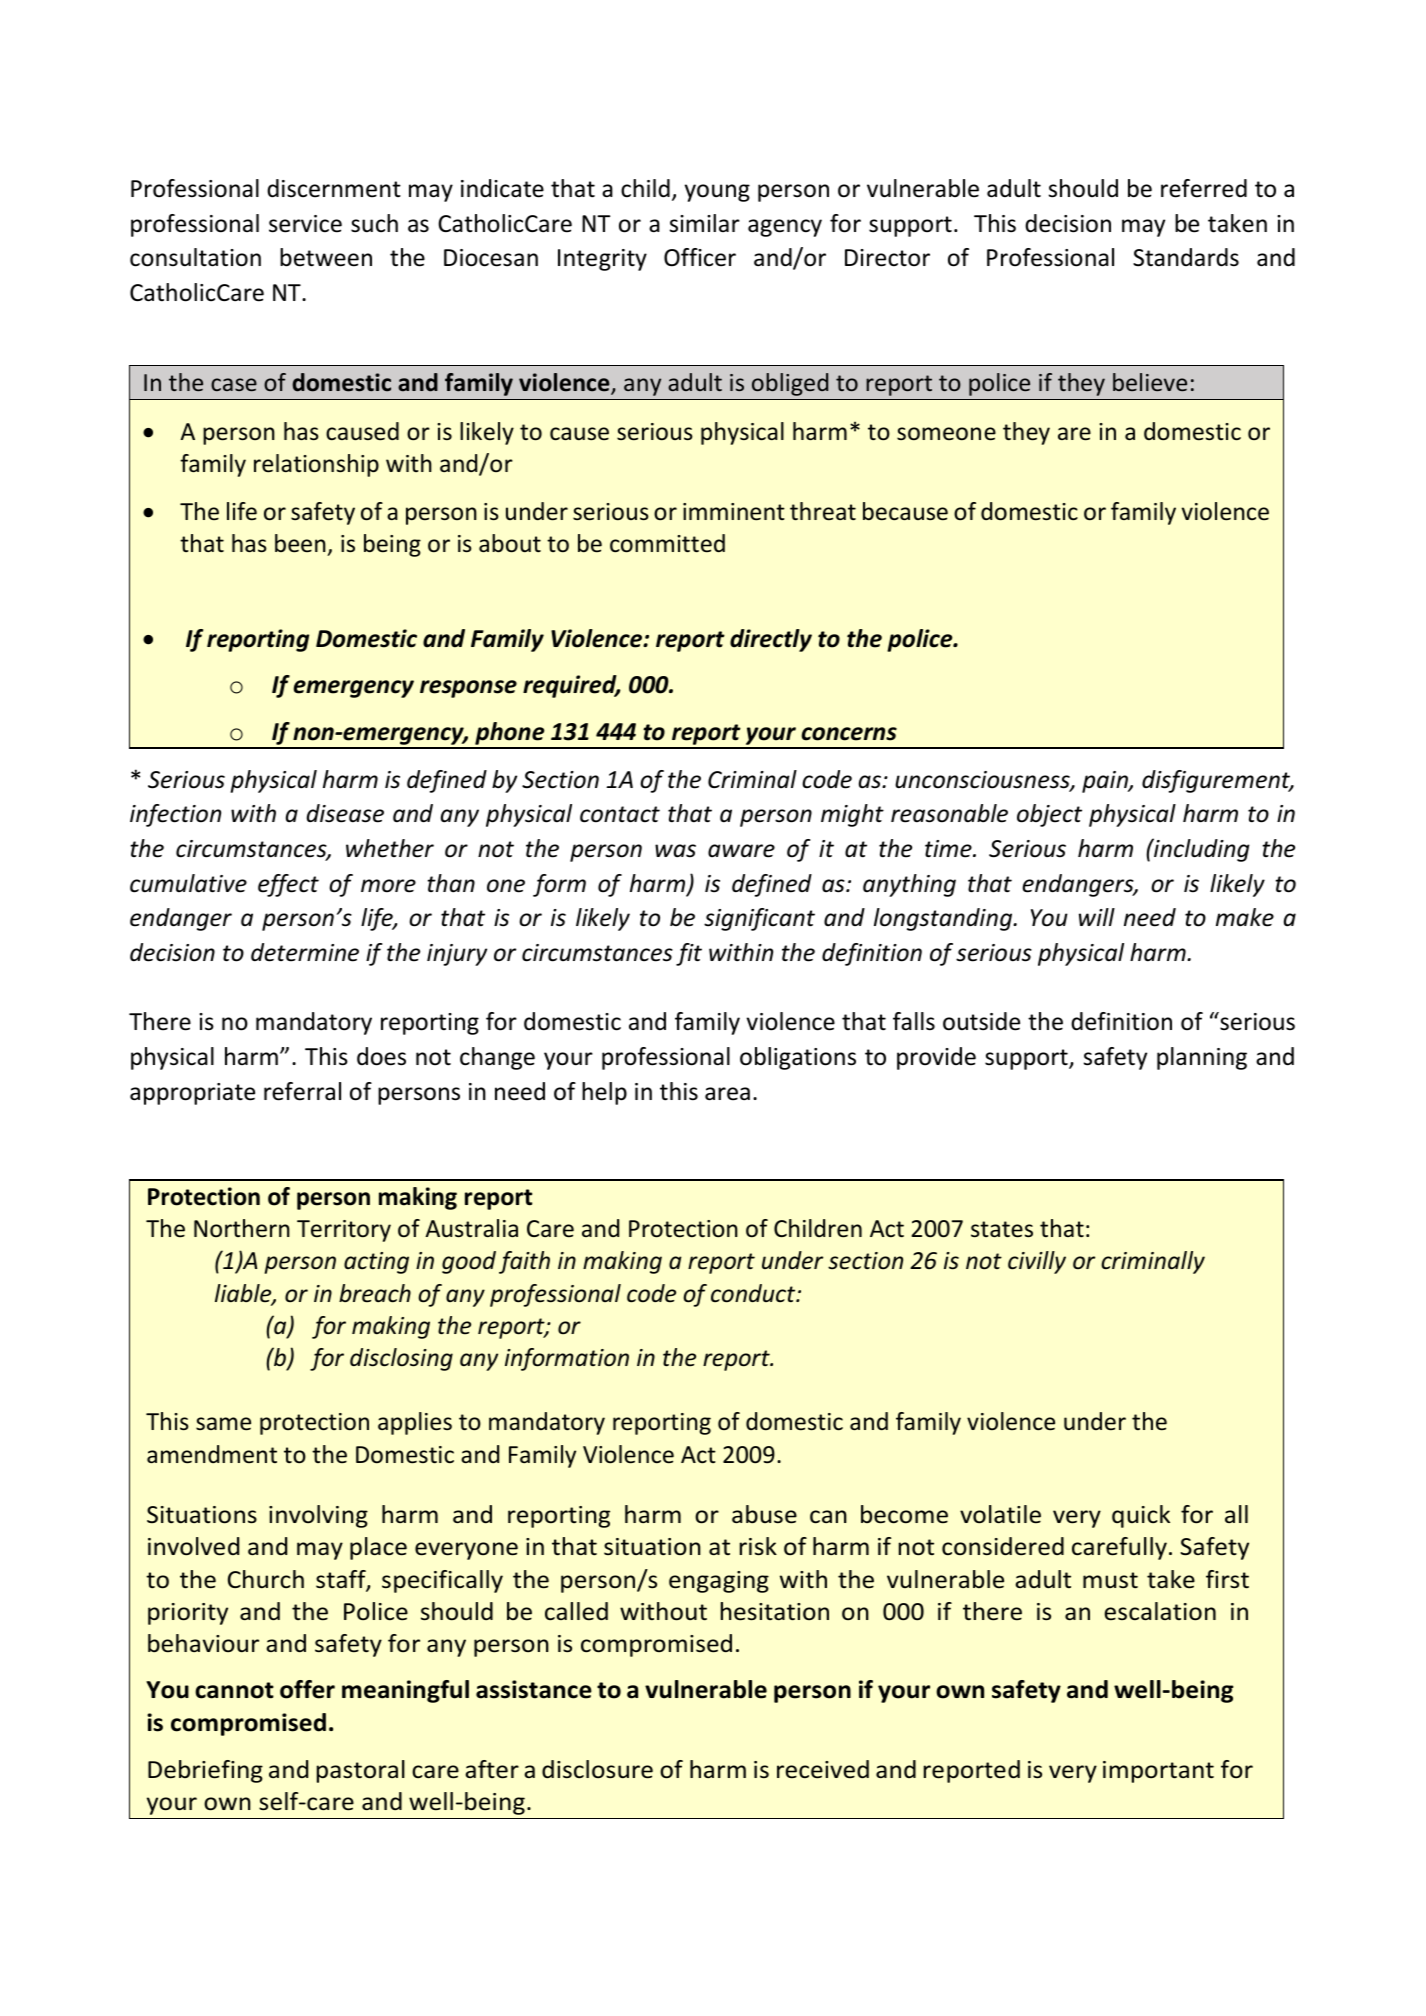 Image resolution: width=1426 pixels, height=2016 pixels. What do you see at coordinates (1186, 257) in the screenshot?
I see `Standards` at bounding box center [1186, 257].
